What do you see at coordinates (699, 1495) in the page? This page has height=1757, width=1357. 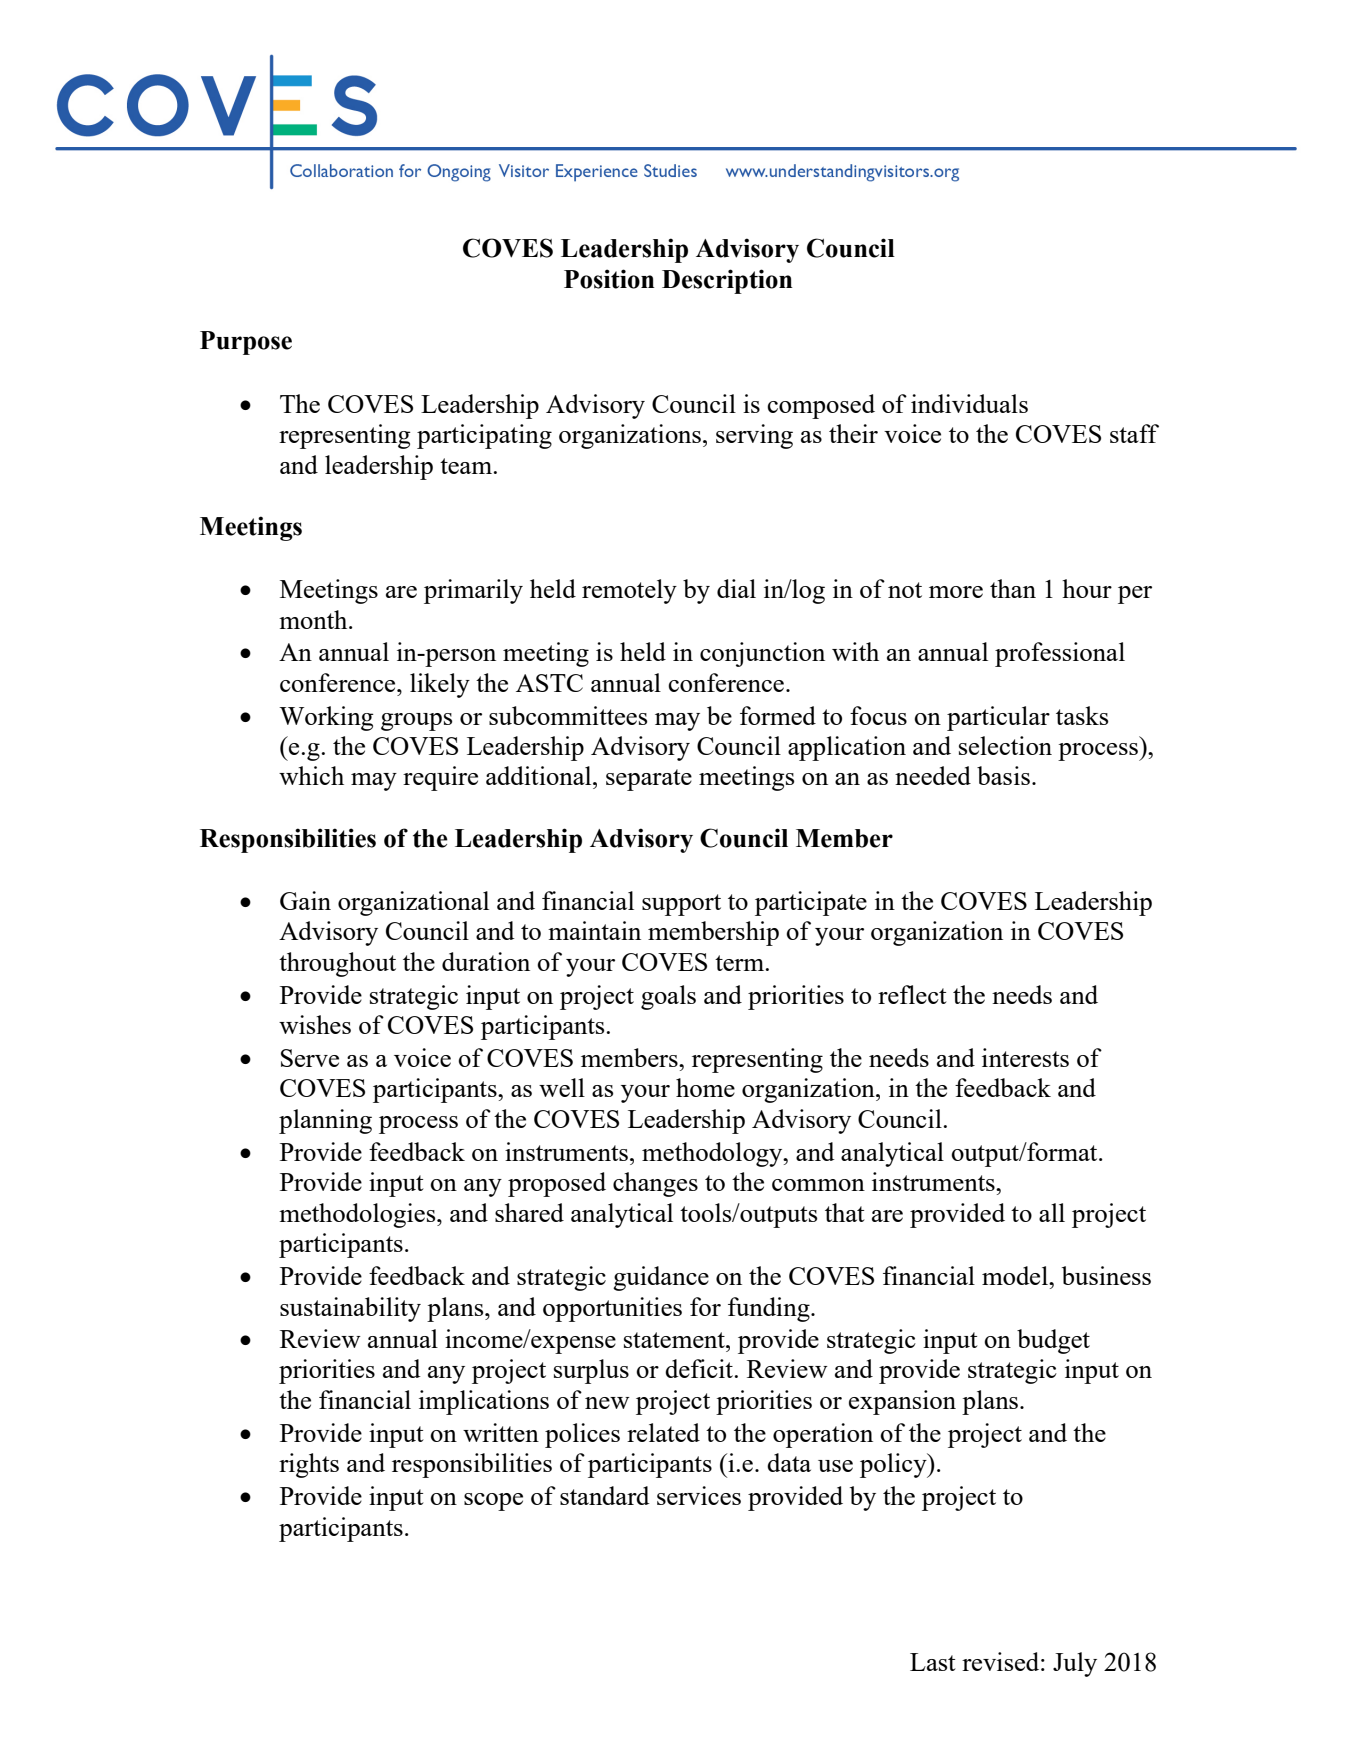 I see `services` at bounding box center [699, 1495].
